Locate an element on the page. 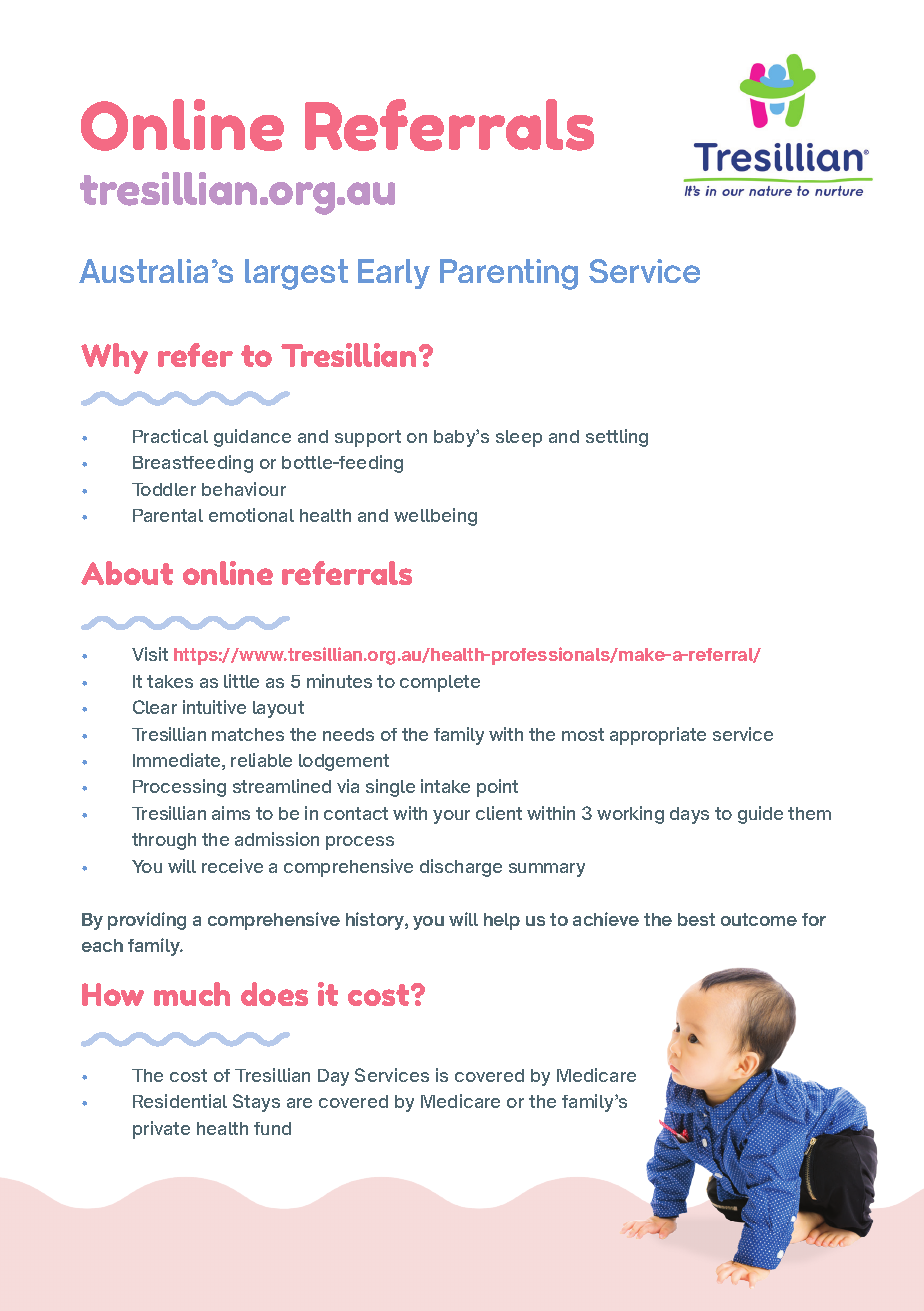 The height and width of the page is (1311, 924). wellbeing is located at coordinates (435, 517).
